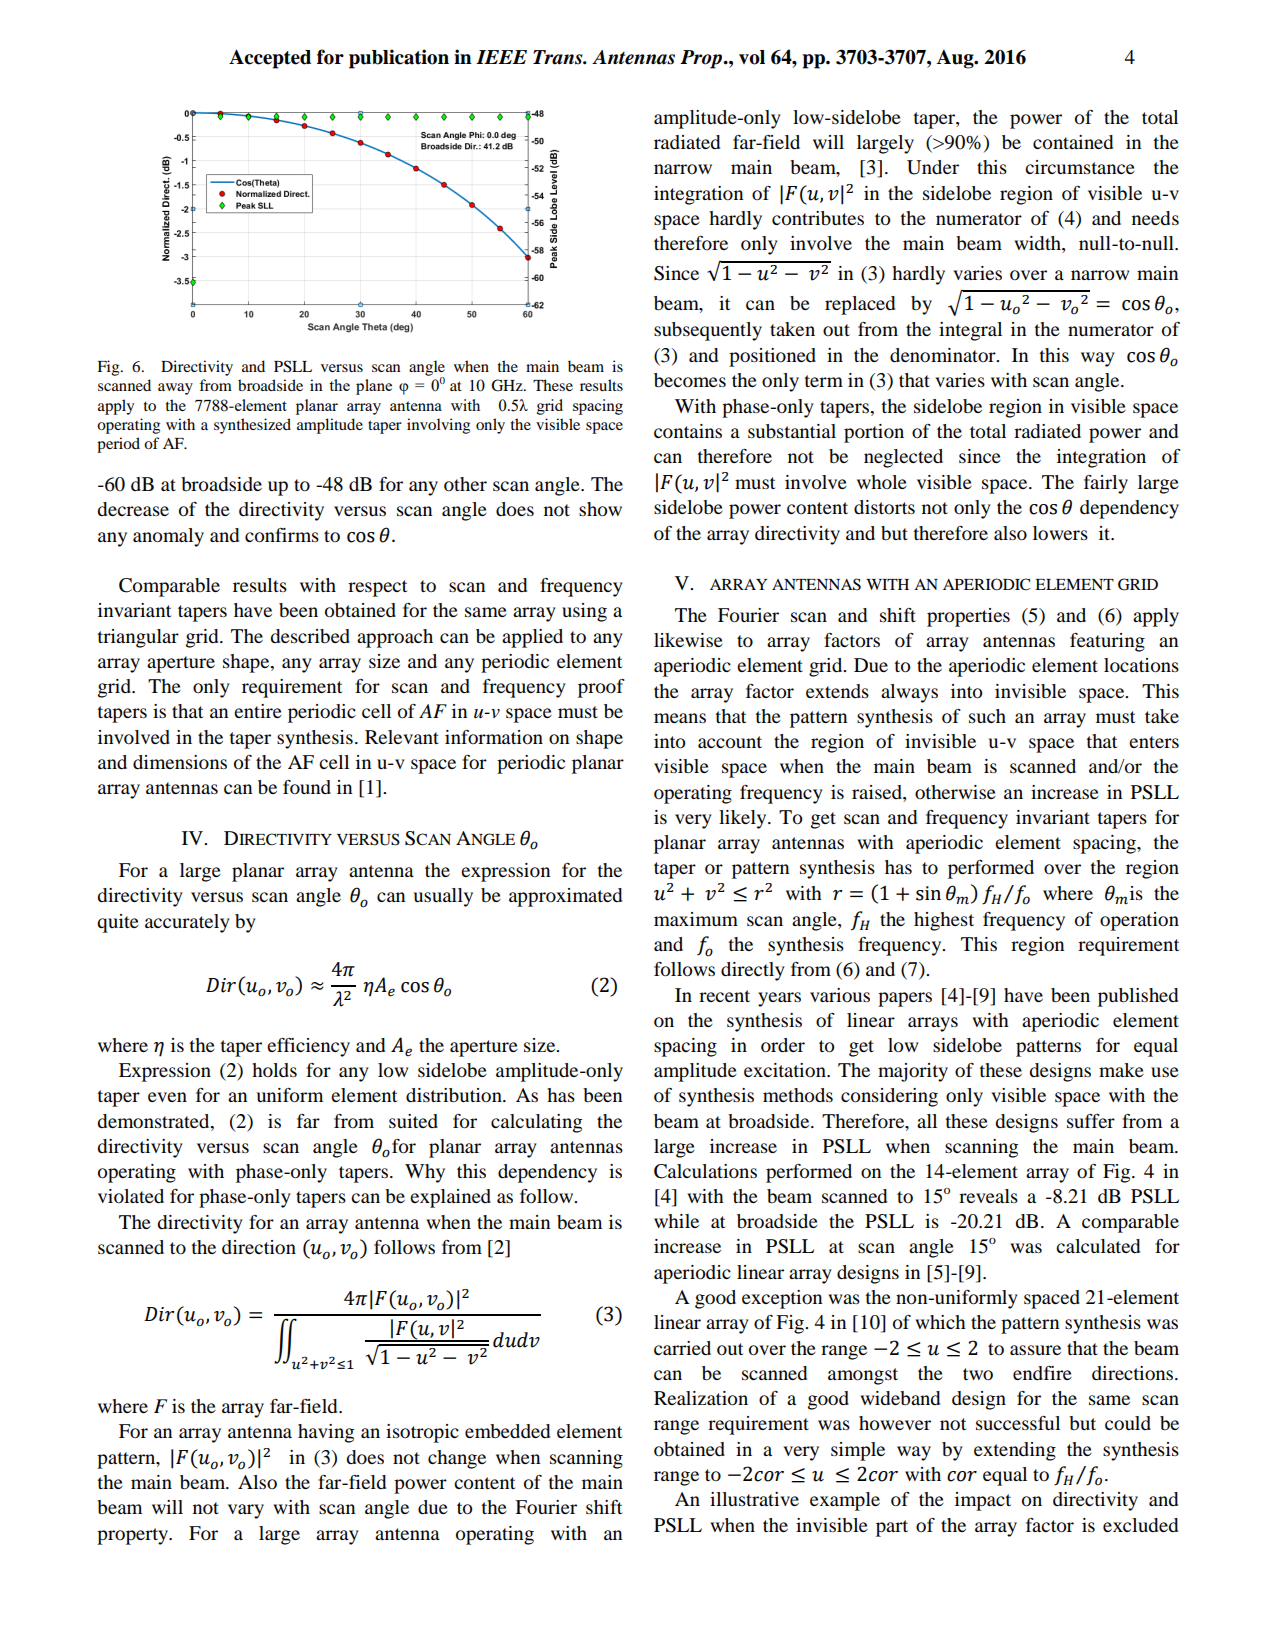 The image size is (1277, 1652). Describe the element at coordinates (501, 57) in the document. I see `IEEE` at that location.
